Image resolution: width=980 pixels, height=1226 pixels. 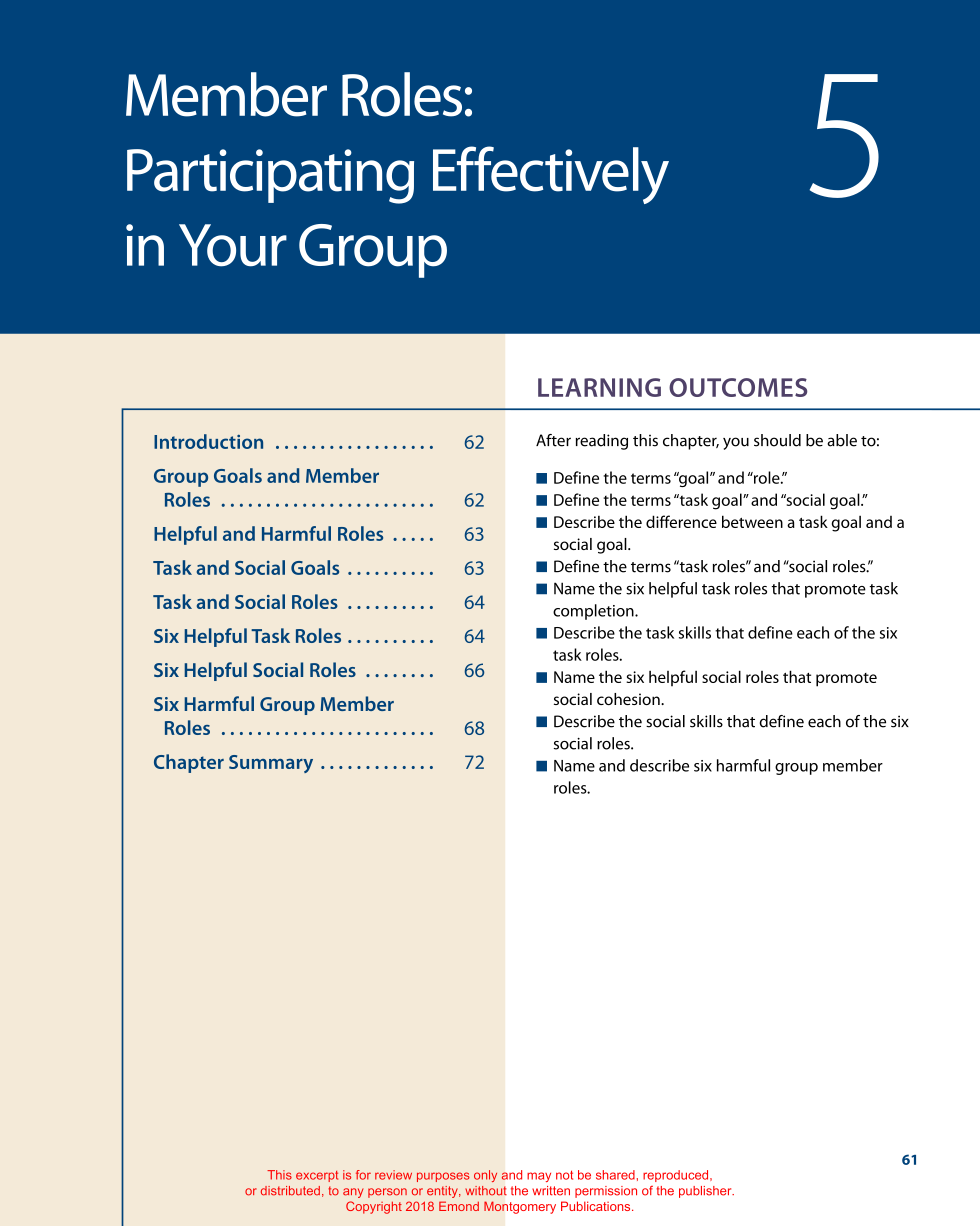 I want to click on distributed, so click(x=290, y=1191).
